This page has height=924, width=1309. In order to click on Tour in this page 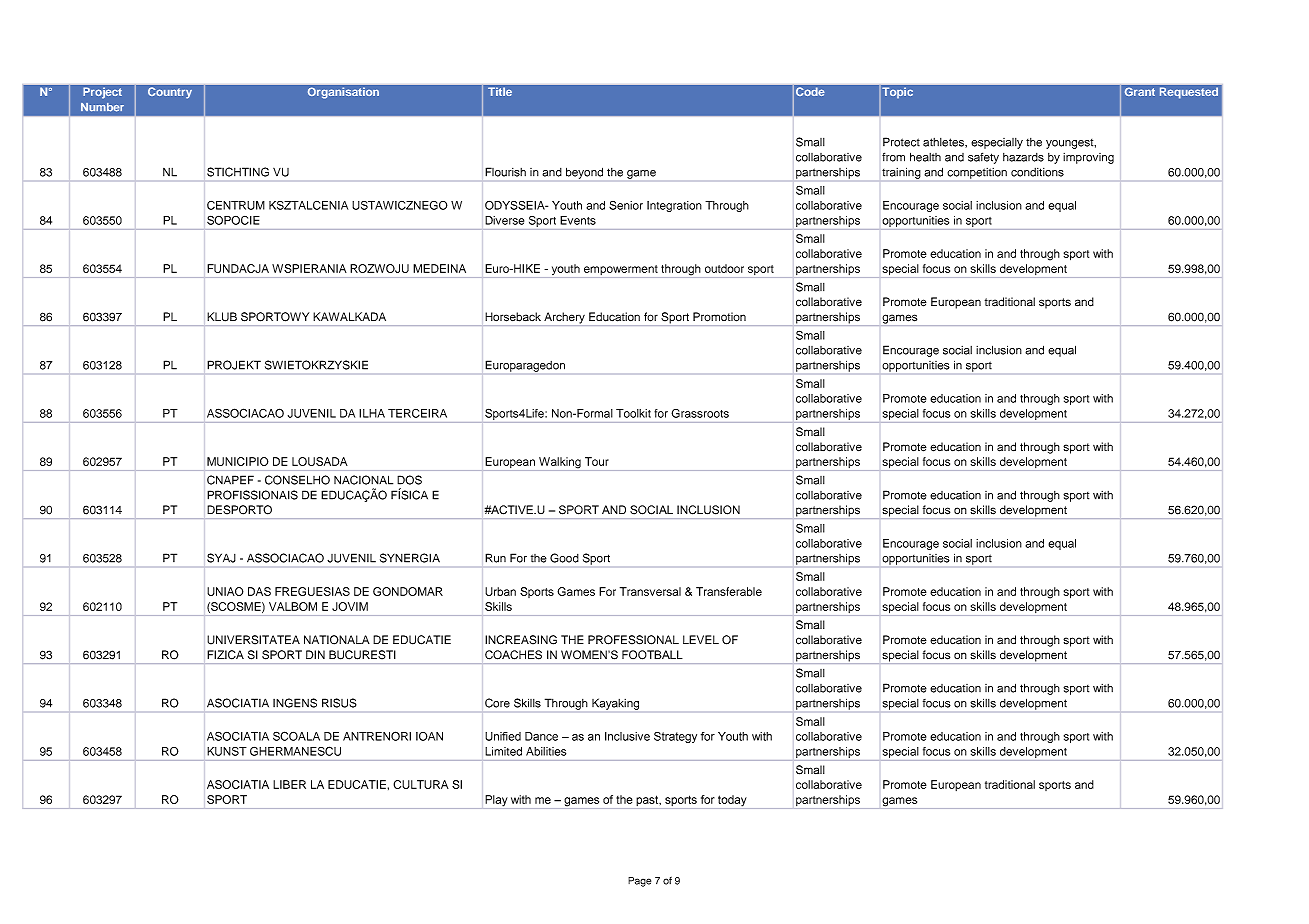, I will do `click(597, 461)`.
